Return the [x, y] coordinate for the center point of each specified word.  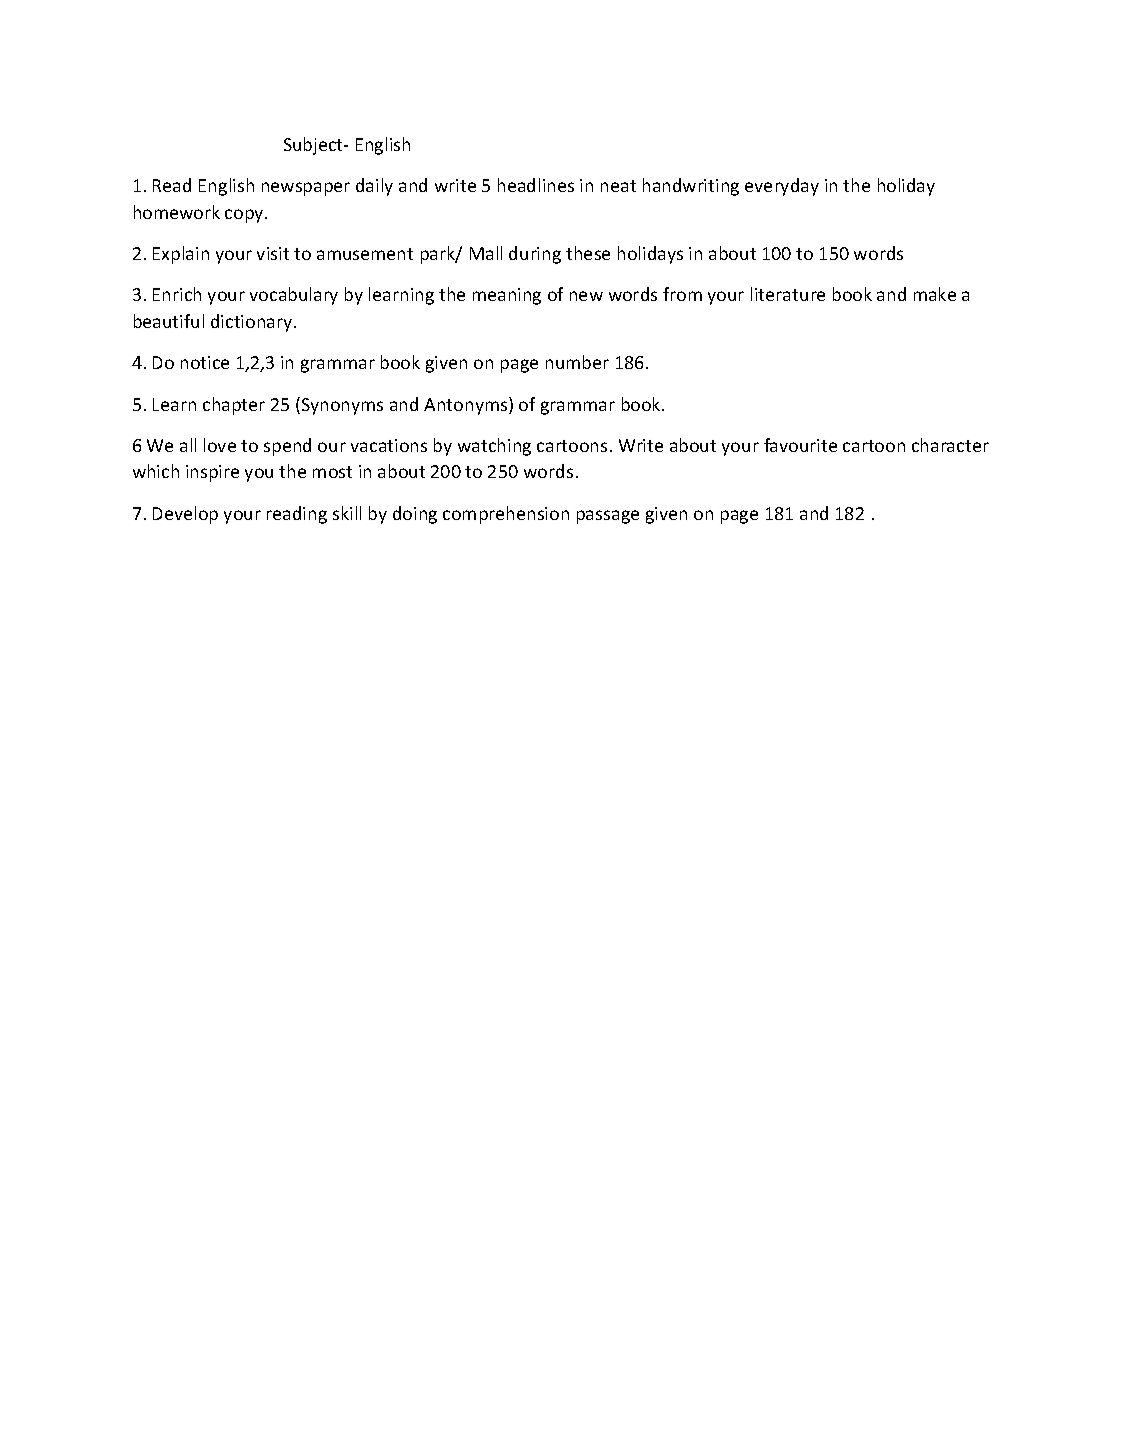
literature [788, 294]
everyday [782, 187]
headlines [536, 185]
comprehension [506, 515]
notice [205, 362]
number [577, 362]
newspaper [306, 189]
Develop [185, 515]
